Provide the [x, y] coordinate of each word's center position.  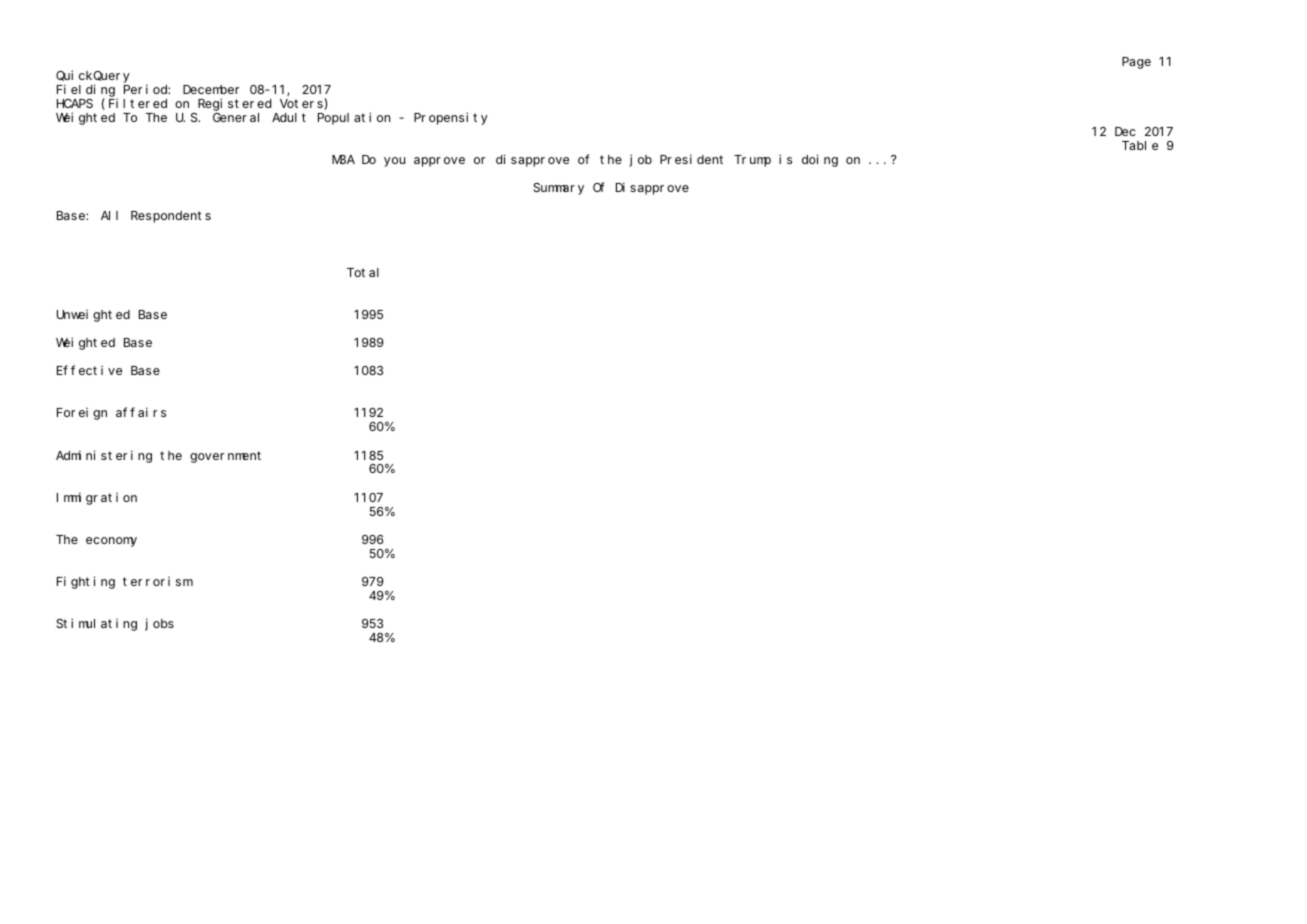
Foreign [82, 414]
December [211, 89]
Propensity [451, 118]
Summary [558, 189]
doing [820, 160]
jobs [159, 624]
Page [1136, 63]
